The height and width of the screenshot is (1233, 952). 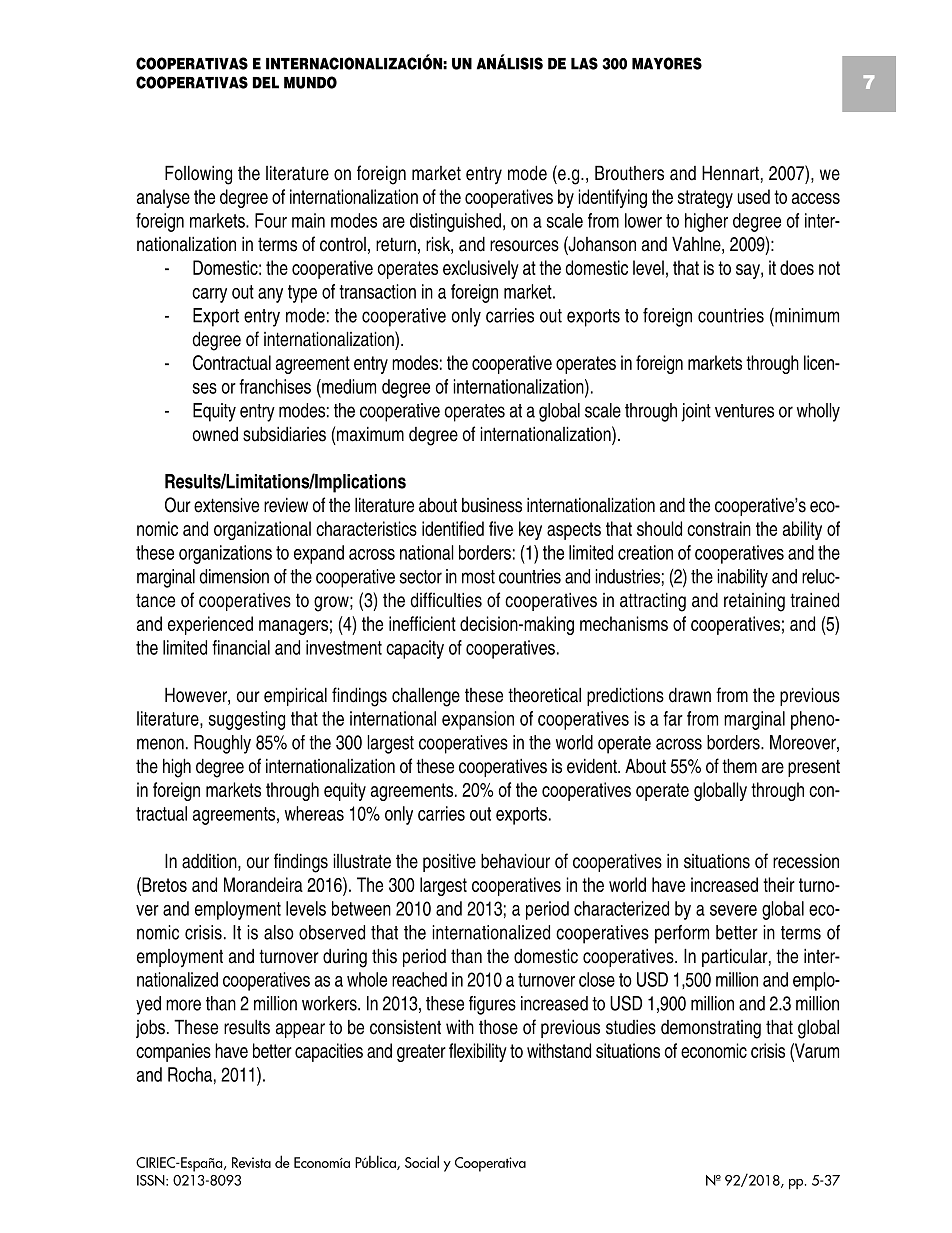 What do you see at coordinates (209, 295) in the screenshot?
I see `carry` at bounding box center [209, 295].
